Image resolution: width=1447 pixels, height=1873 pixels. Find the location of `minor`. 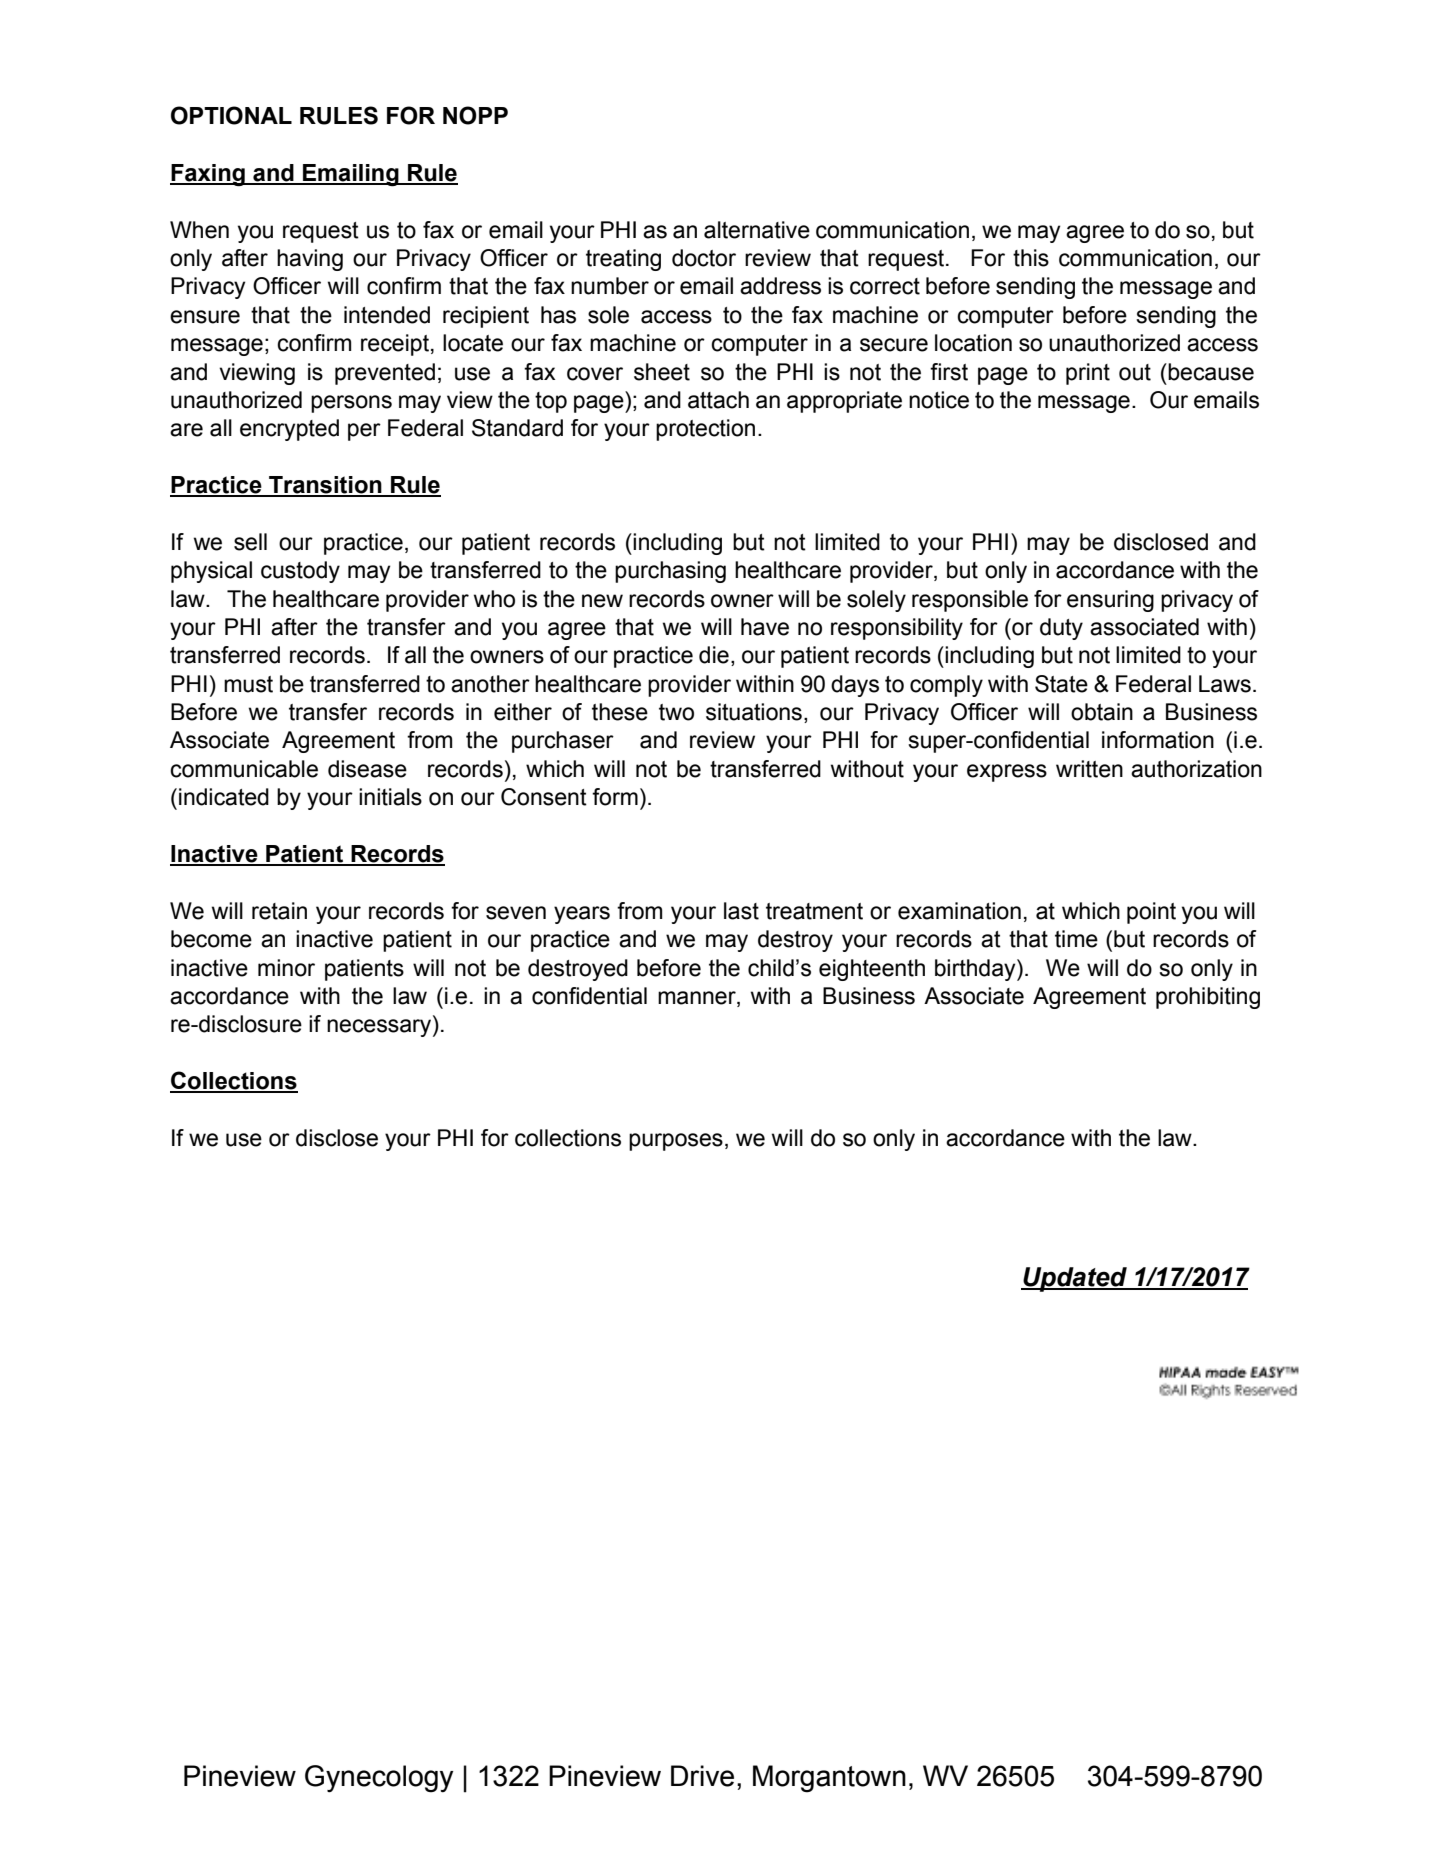

minor is located at coordinates (286, 968).
